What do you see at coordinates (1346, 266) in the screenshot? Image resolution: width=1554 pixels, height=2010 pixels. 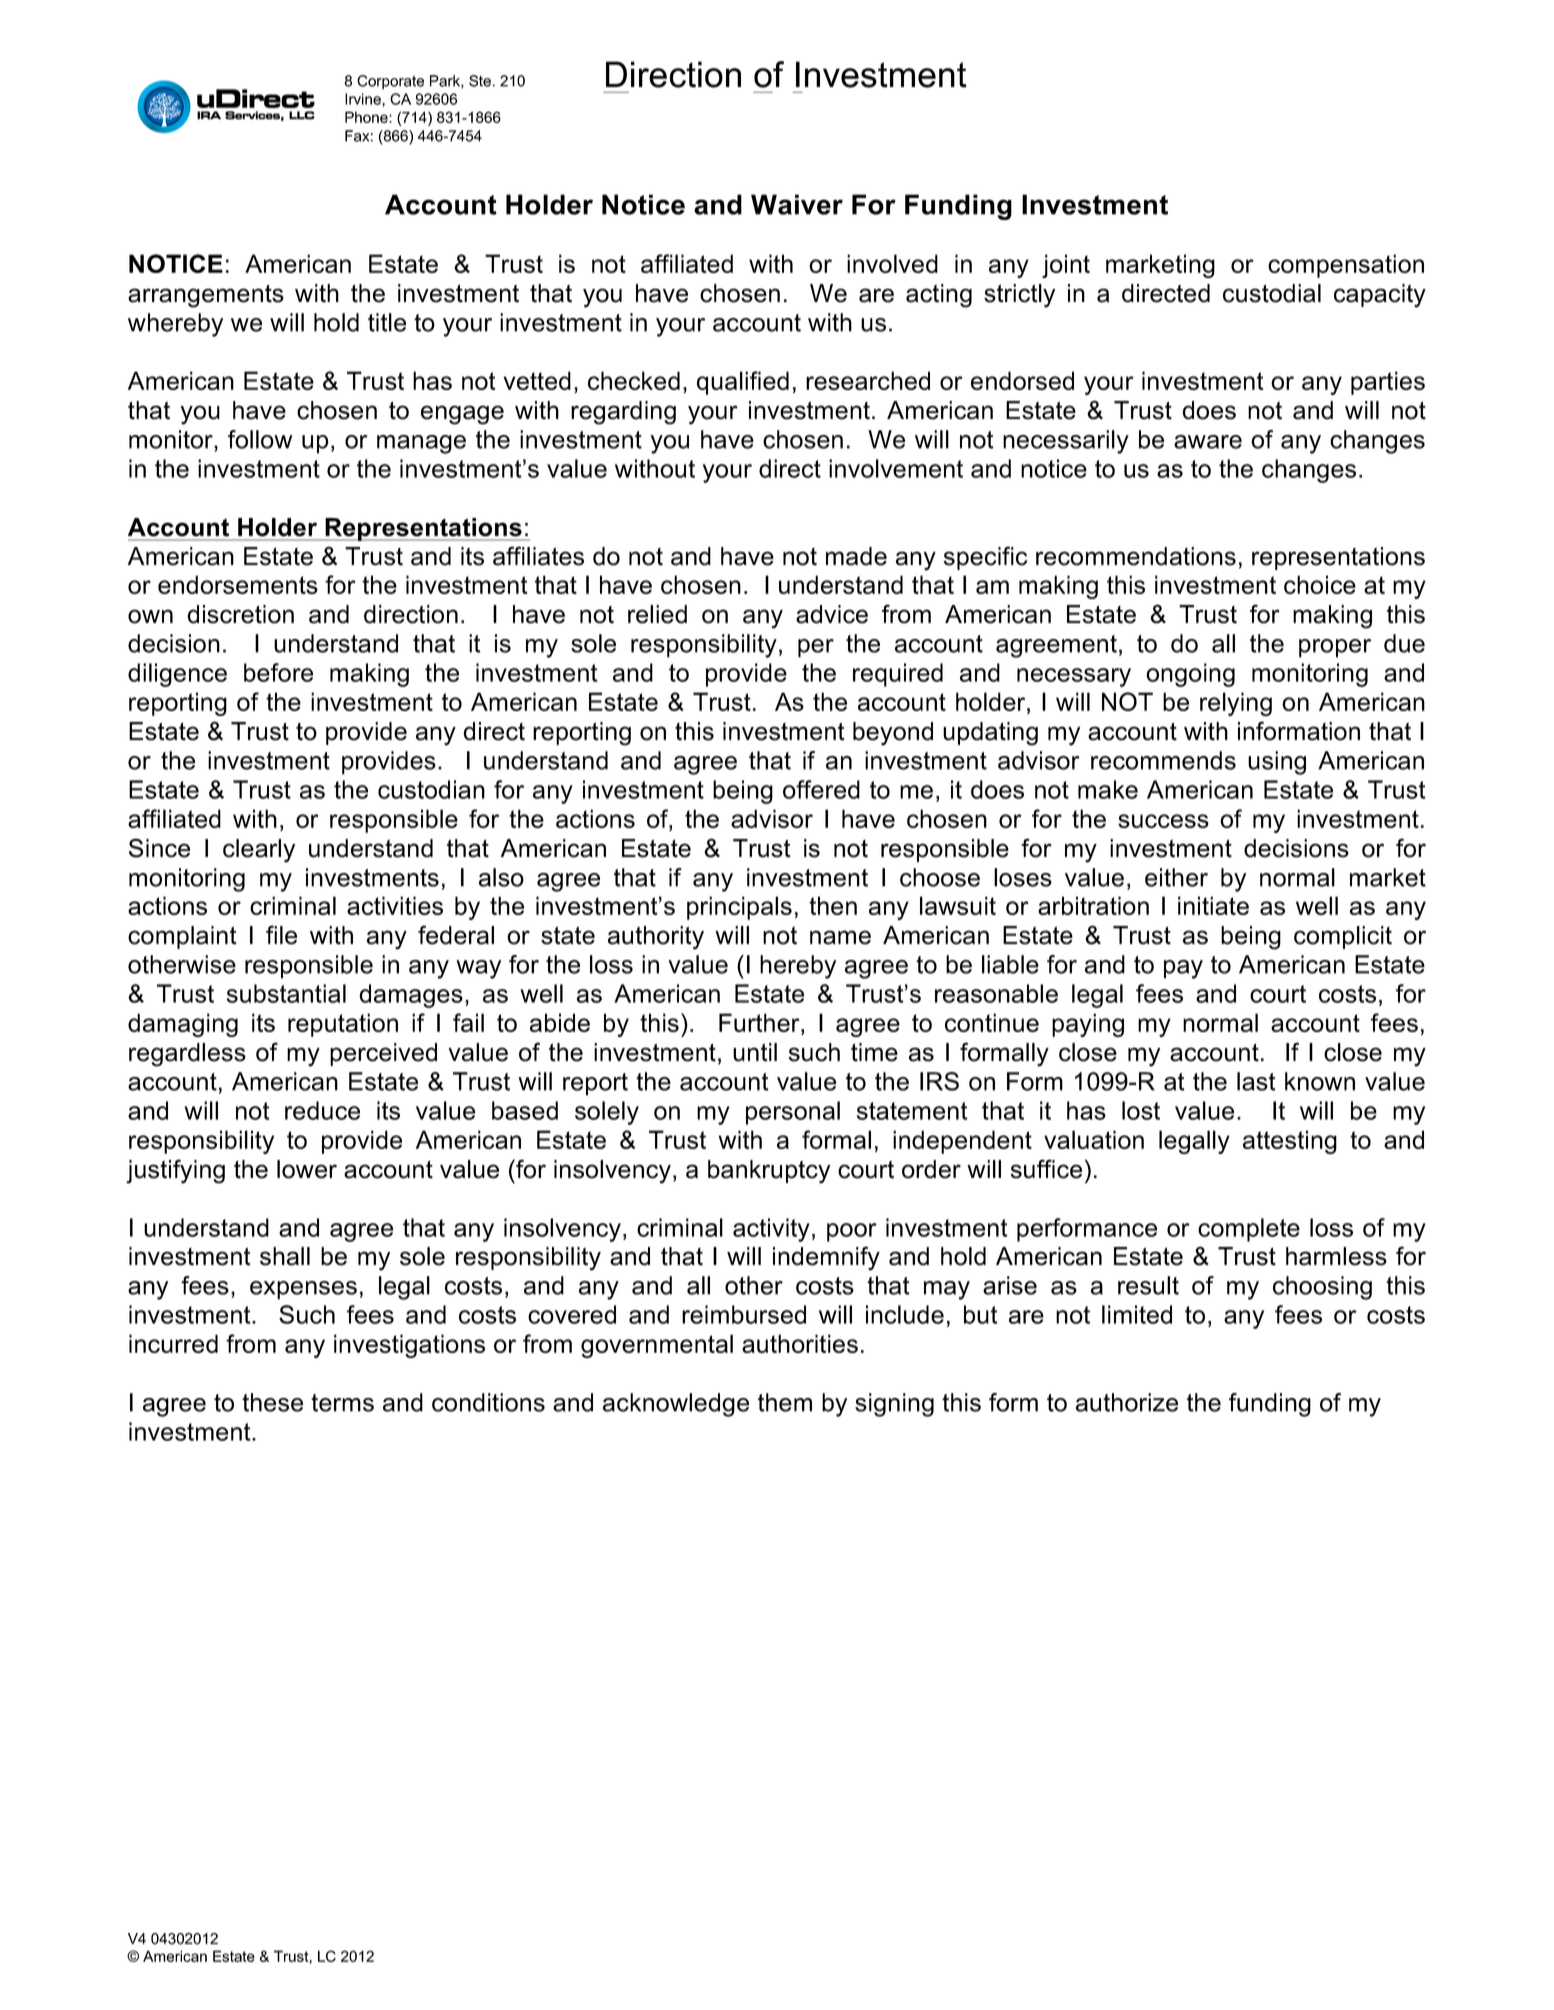 I see `compensation` at bounding box center [1346, 266].
